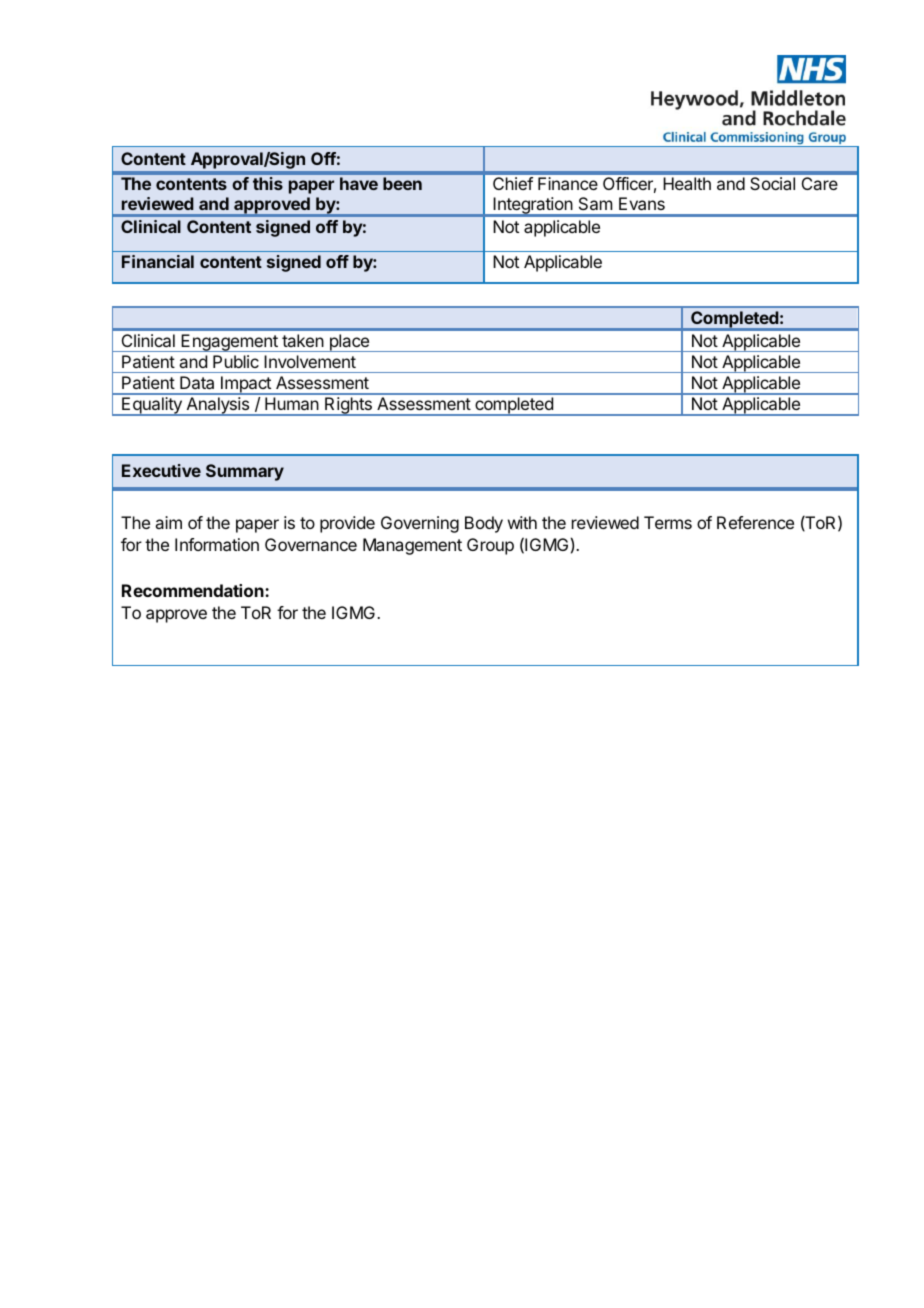  I want to click on this, so click(268, 183).
